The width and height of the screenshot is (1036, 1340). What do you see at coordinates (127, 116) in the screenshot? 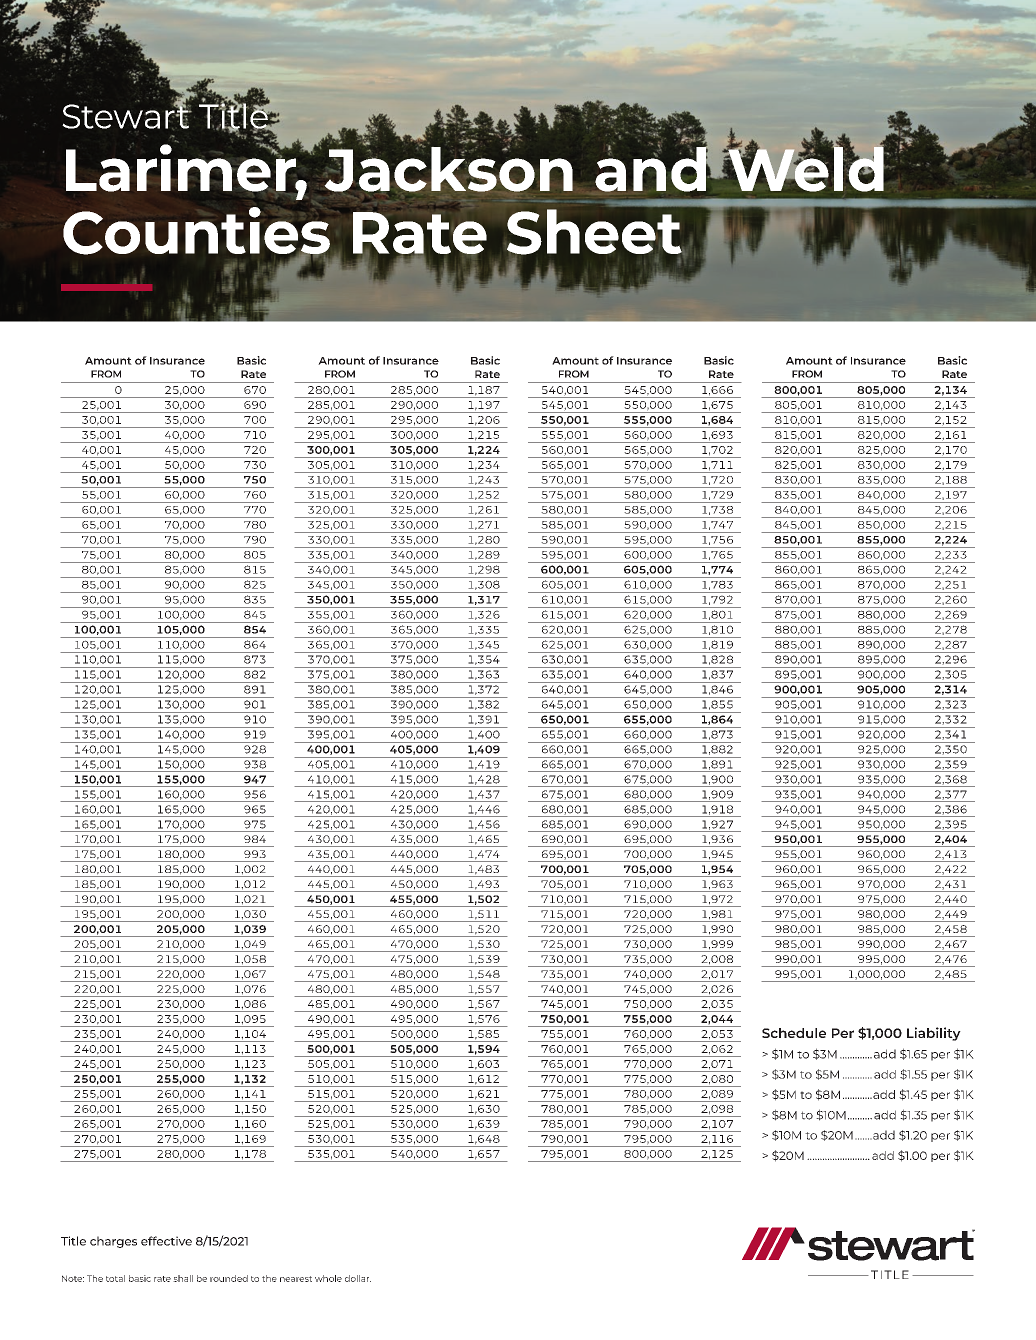
I see `Stewart` at bounding box center [127, 116].
